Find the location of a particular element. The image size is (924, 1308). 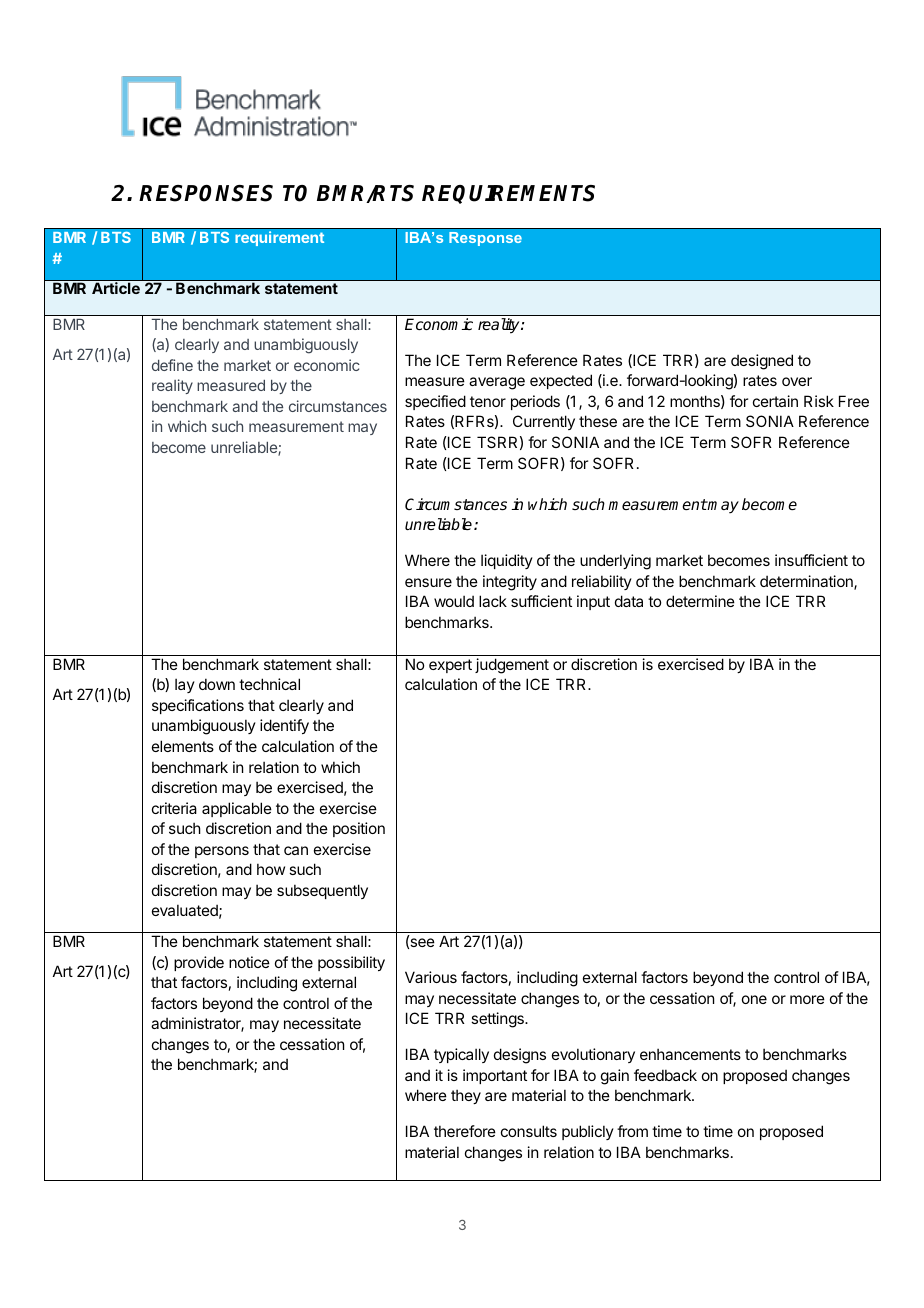

consults is located at coordinates (529, 1131).
